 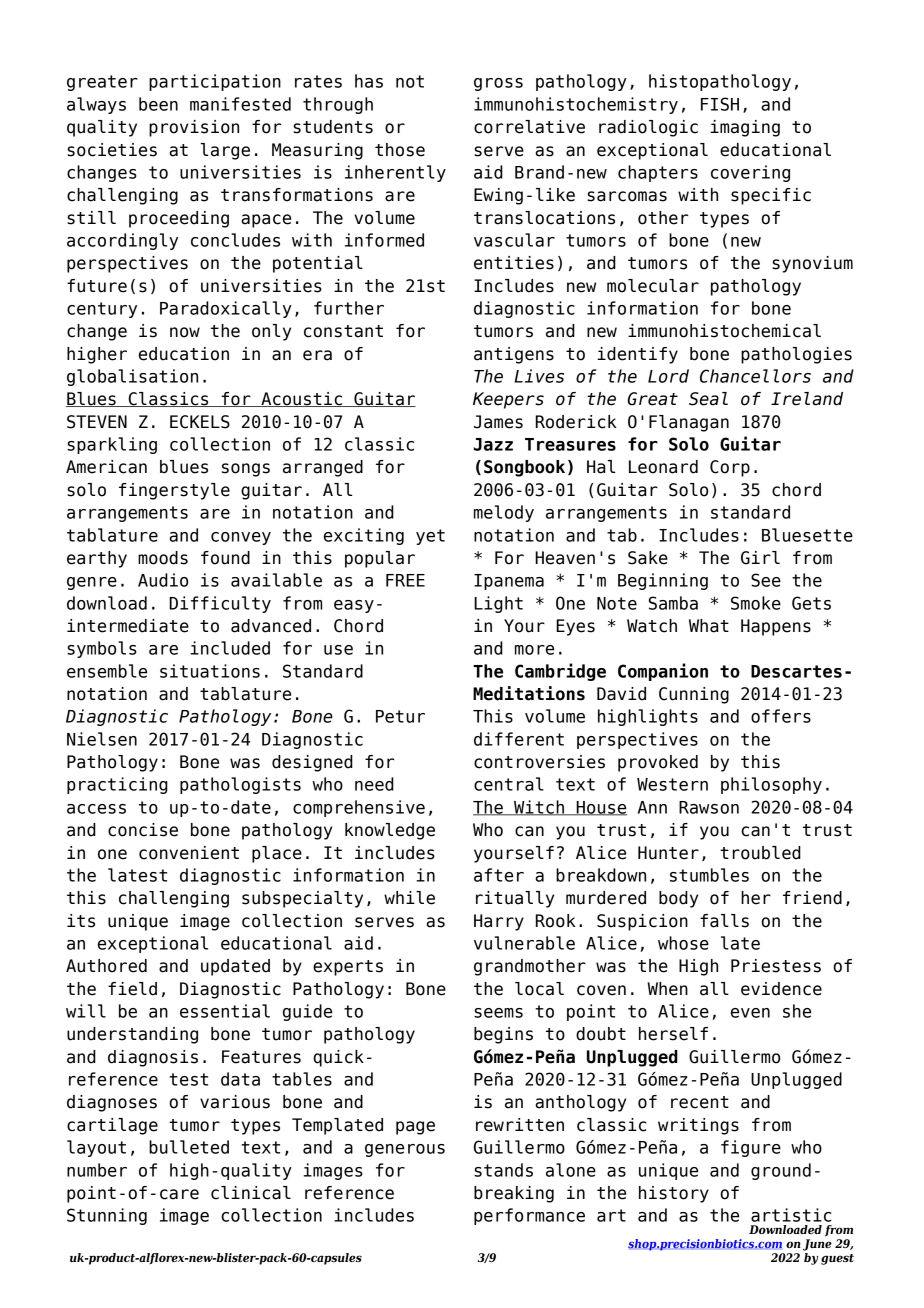 What do you see at coordinates (760, 558) in the screenshot?
I see `Girl` at bounding box center [760, 558].
